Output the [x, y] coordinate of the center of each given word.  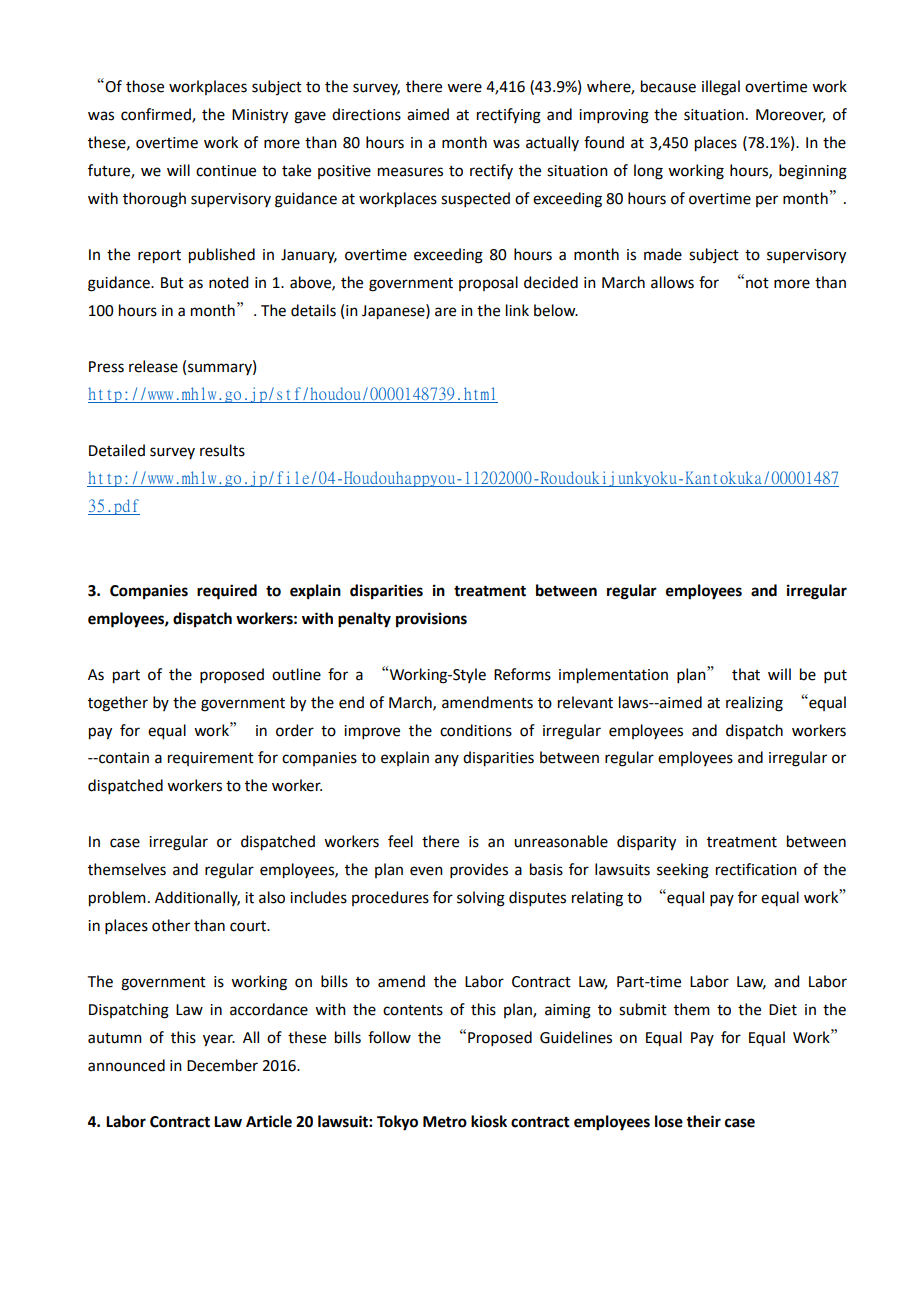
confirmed [157, 115]
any [447, 760]
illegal [721, 88]
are [445, 312]
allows [672, 282]
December [222, 1065]
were [464, 88]
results [222, 450]
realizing [754, 704]
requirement [211, 759]
